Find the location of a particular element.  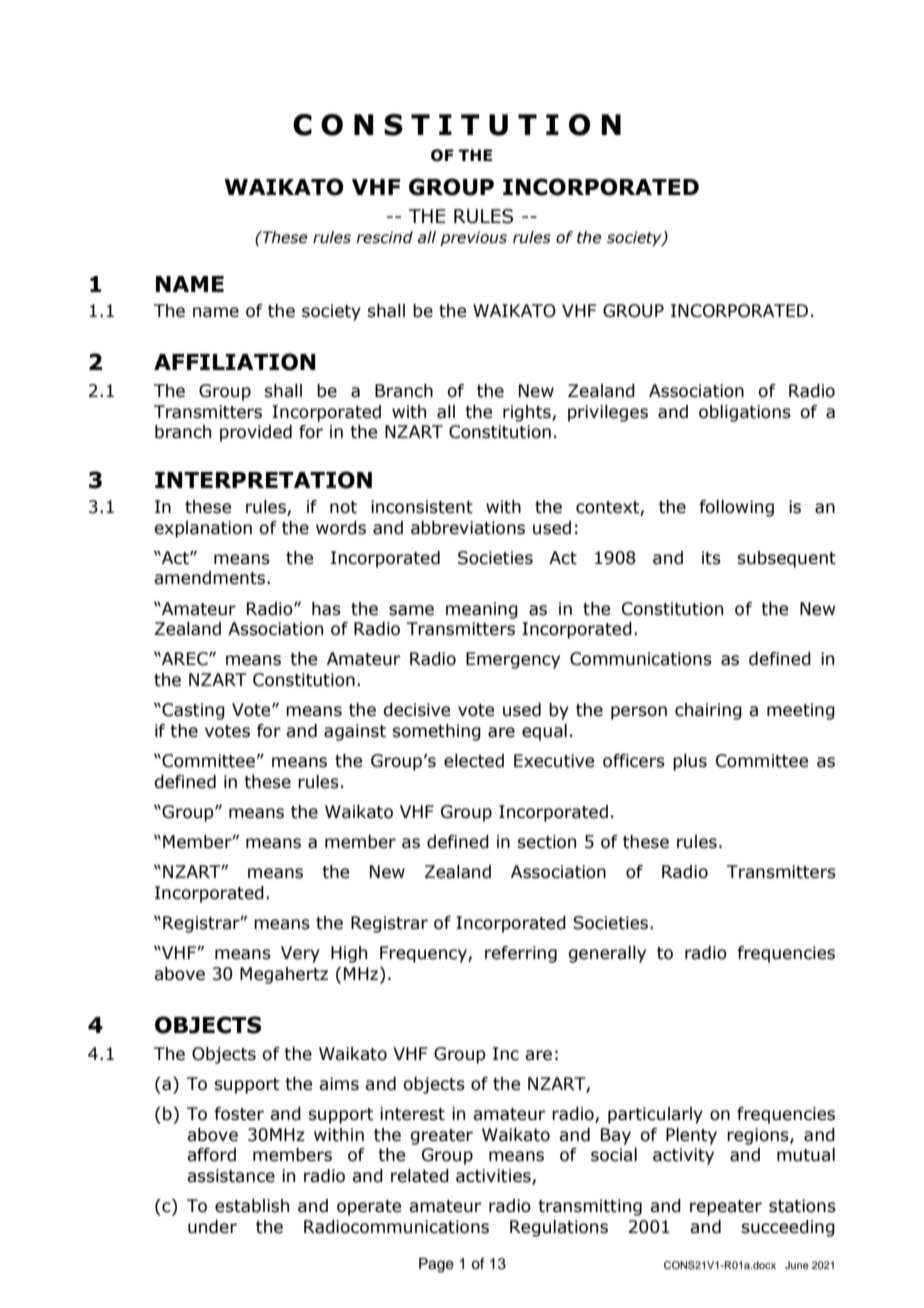

Regulations is located at coordinates (559, 1228).
